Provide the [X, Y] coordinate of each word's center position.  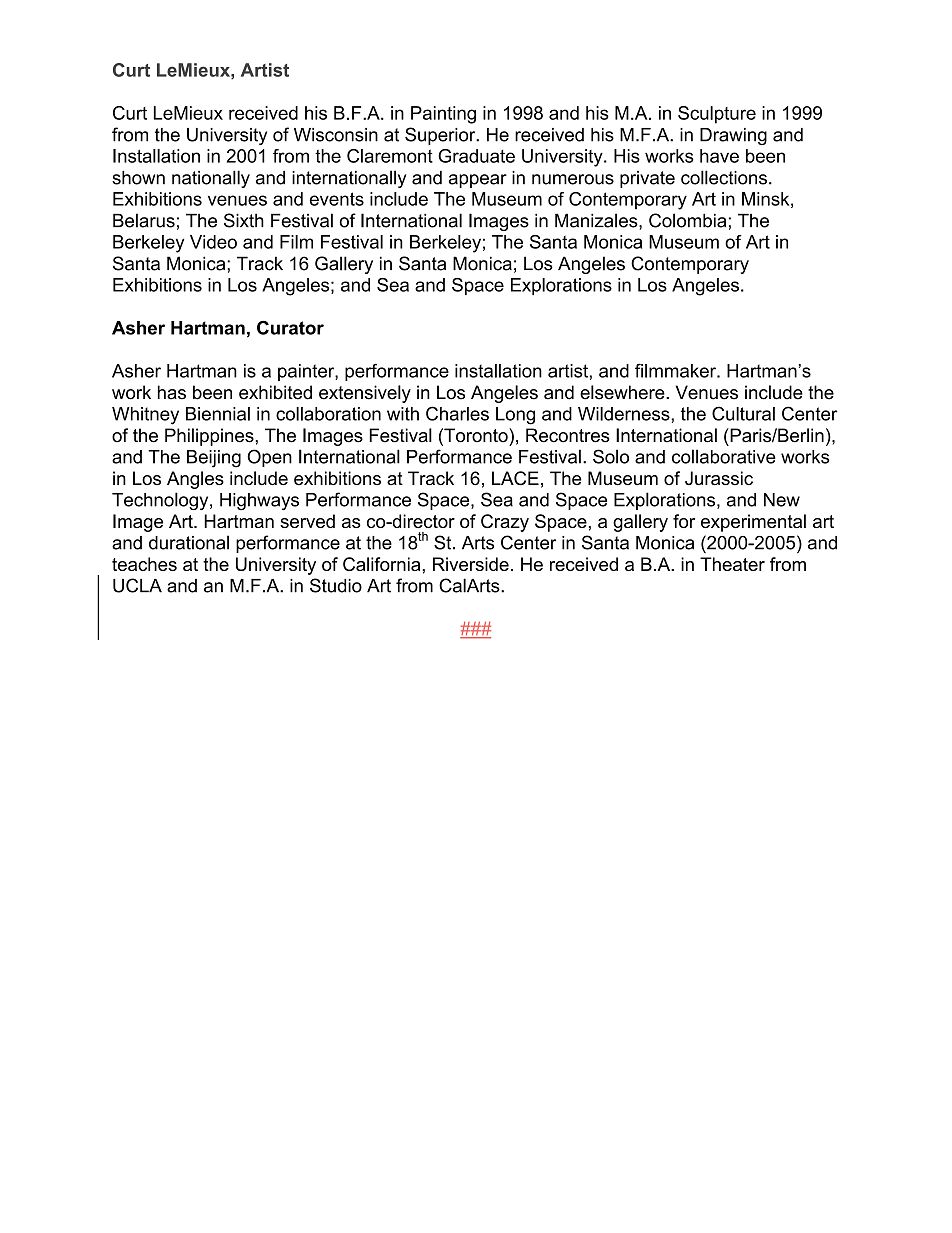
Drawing [733, 136]
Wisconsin [336, 135]
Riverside [471, 564]
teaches [144, 564]
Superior [441, 136]
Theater [732, 564]
